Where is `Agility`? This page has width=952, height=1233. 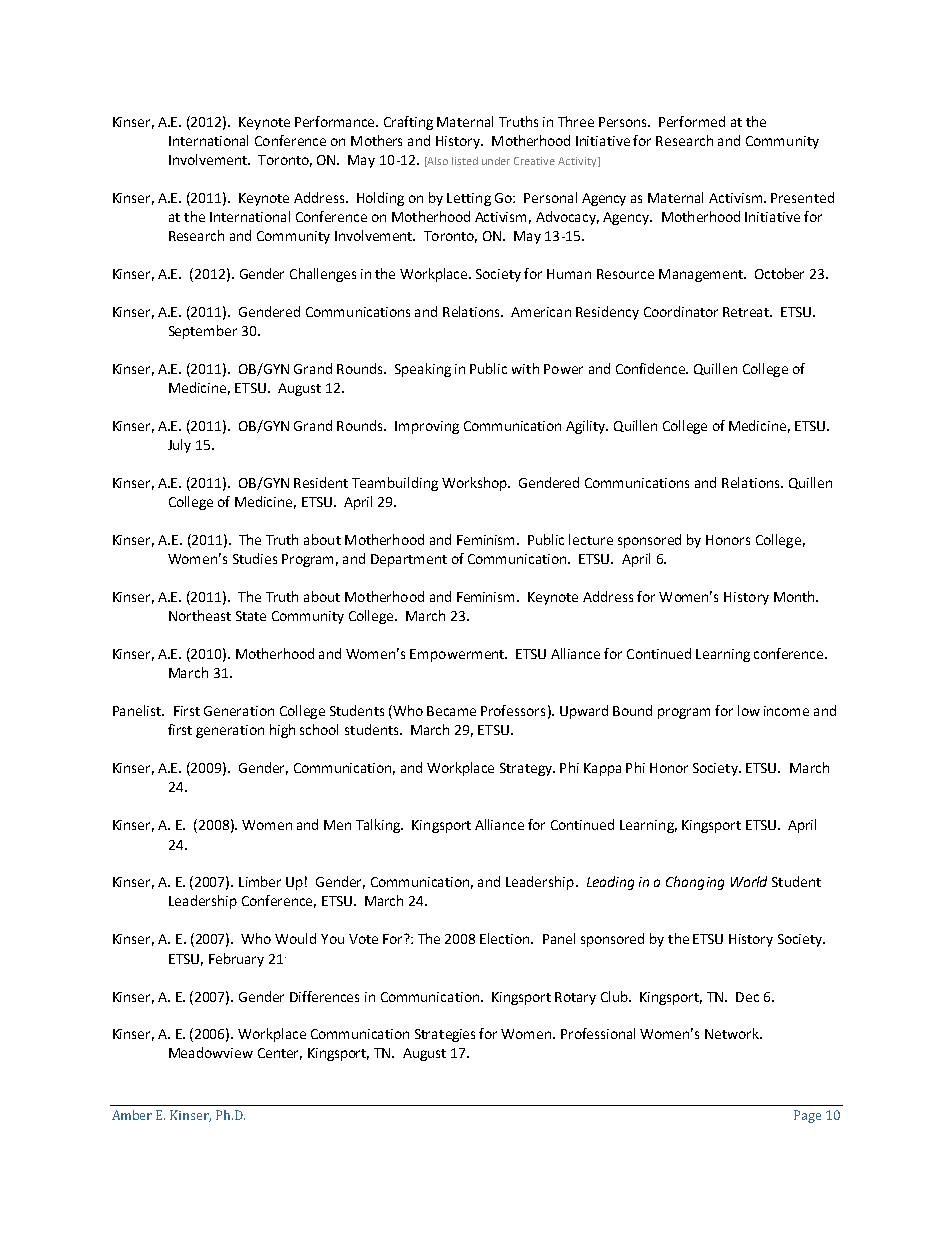 Agility is located at coordinates (587, 427).
